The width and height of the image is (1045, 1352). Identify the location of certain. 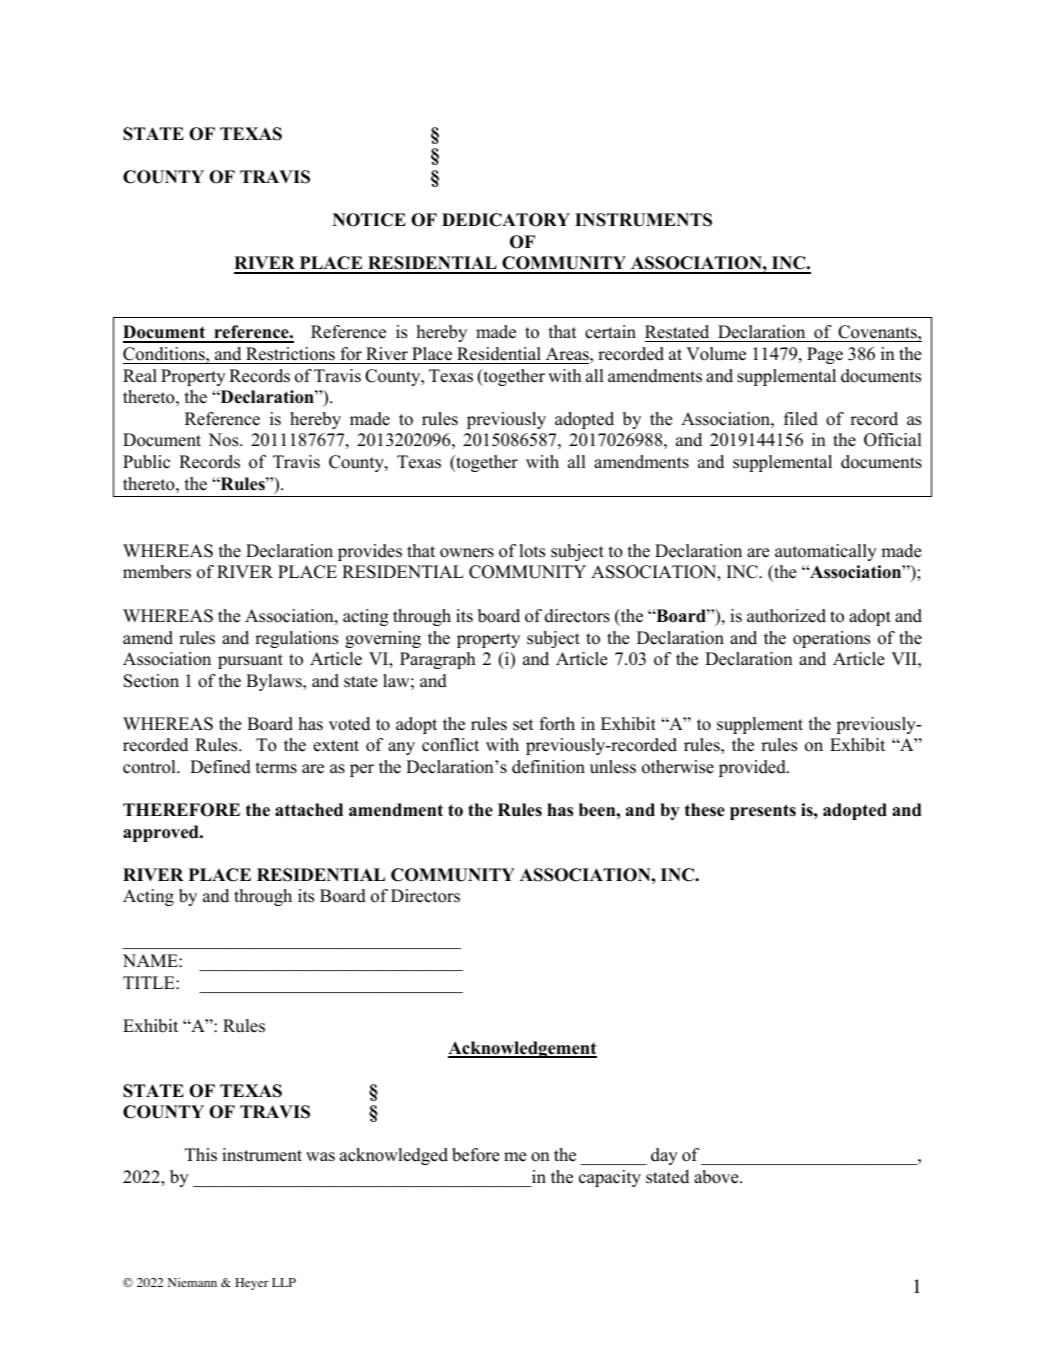
(610, 332).
